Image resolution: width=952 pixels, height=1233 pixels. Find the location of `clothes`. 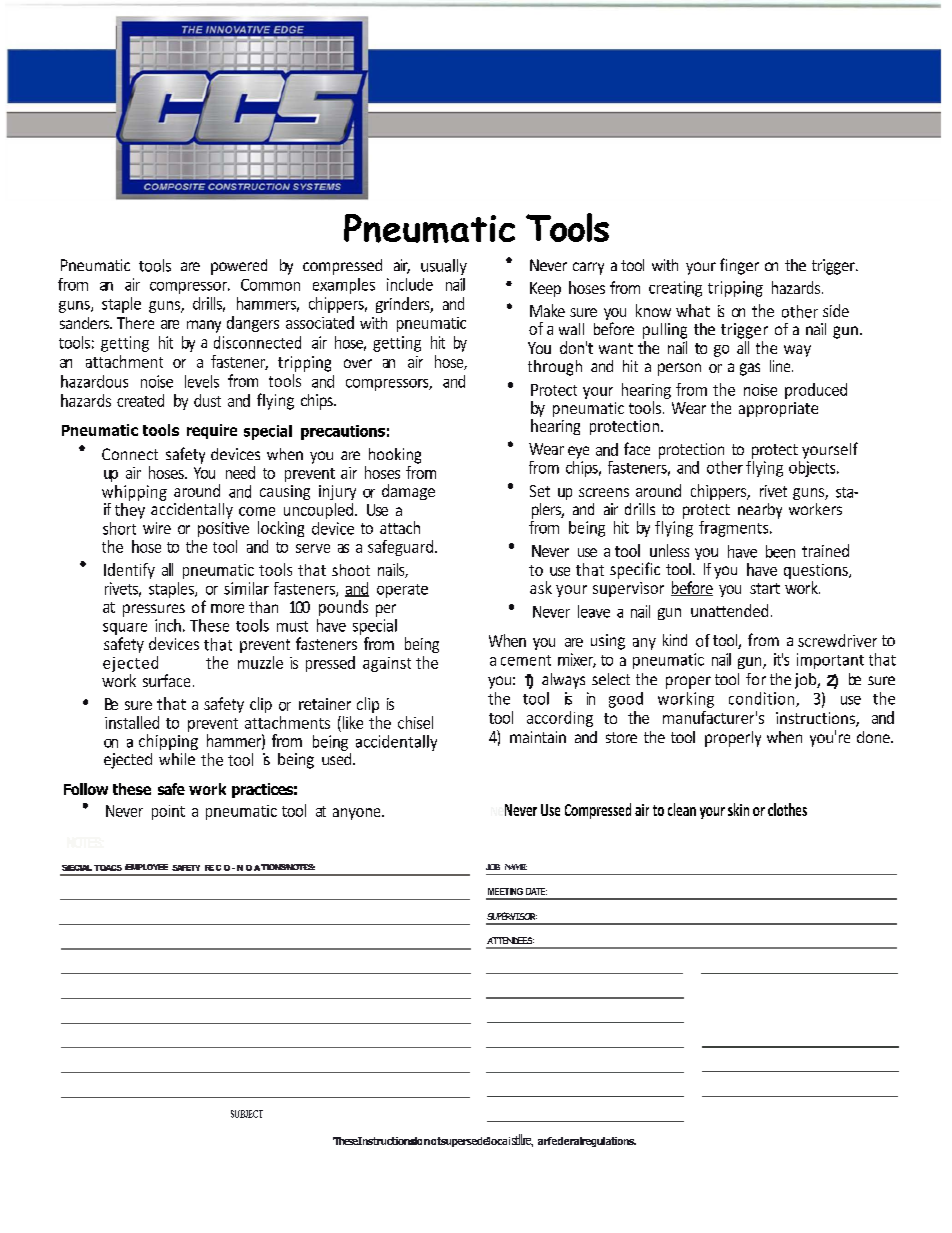

clothes is located at coordinates (787, 809).
